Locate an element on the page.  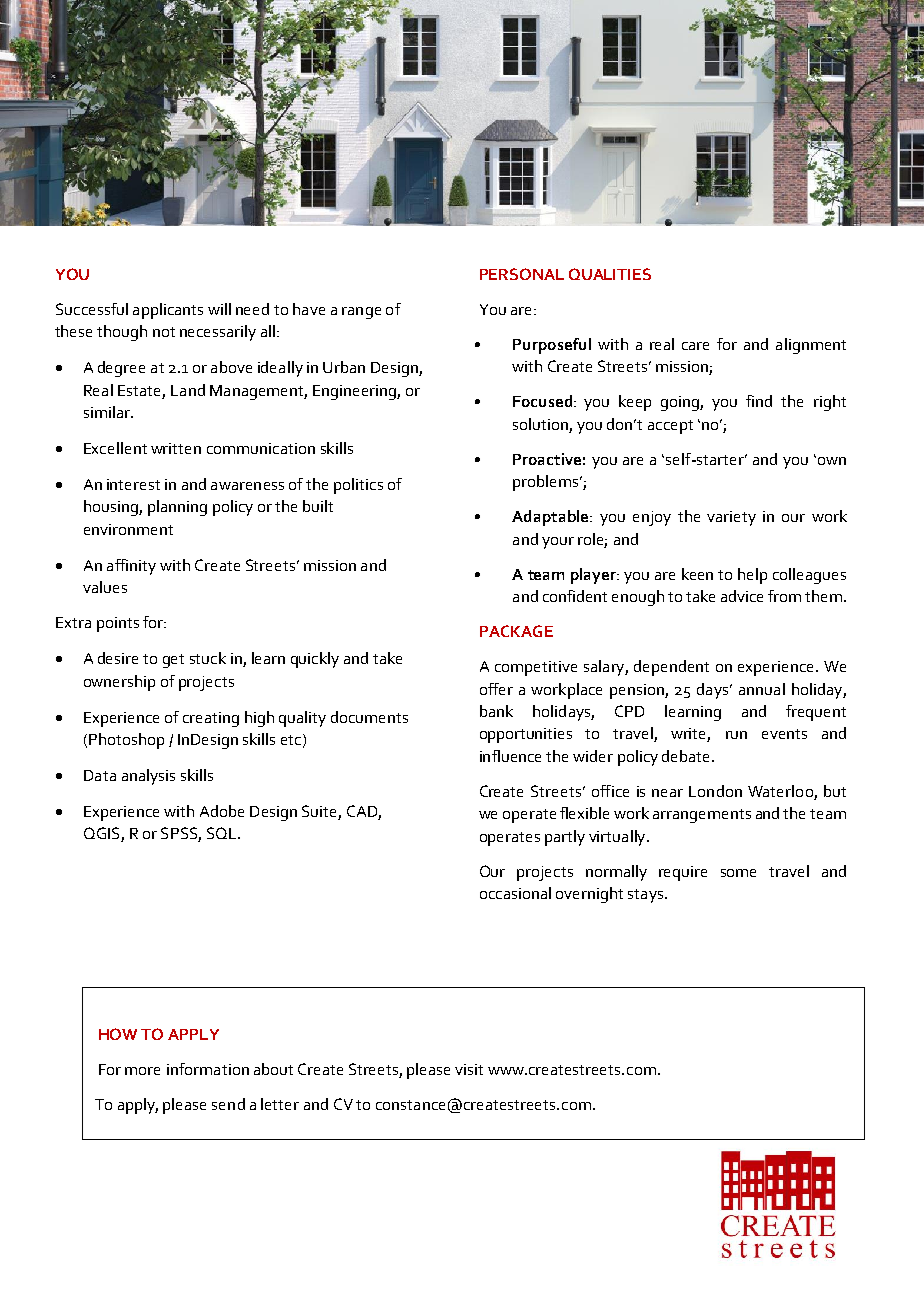
variety is located at coordinates (731, 518).
